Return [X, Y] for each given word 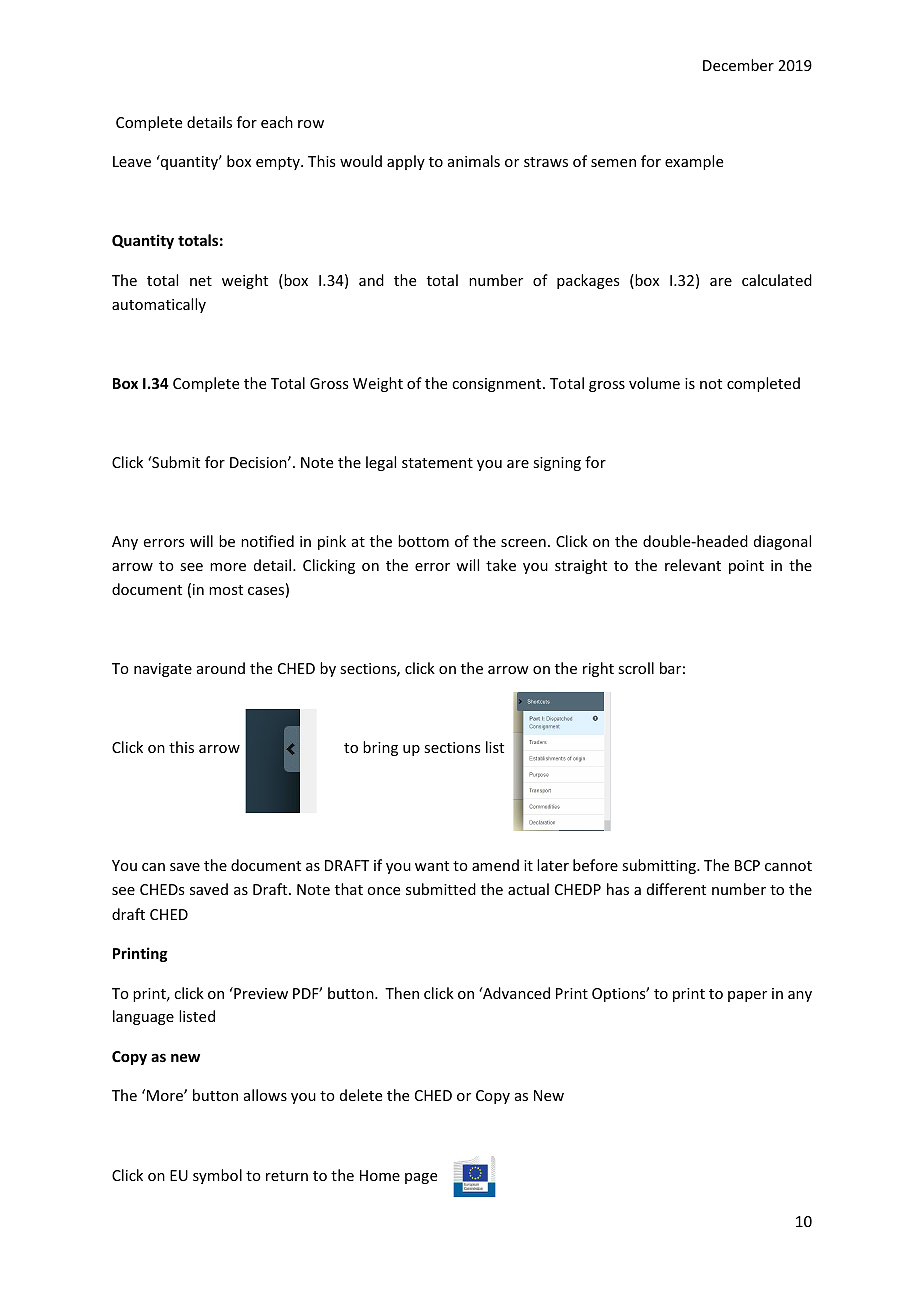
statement [437, 463]
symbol [217, 1176]
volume [654, 383]
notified [267, 541]
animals [474, 161]
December [738, 65]
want [432, 866]
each [277, 122]
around [221, 668]
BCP [747, 865]
